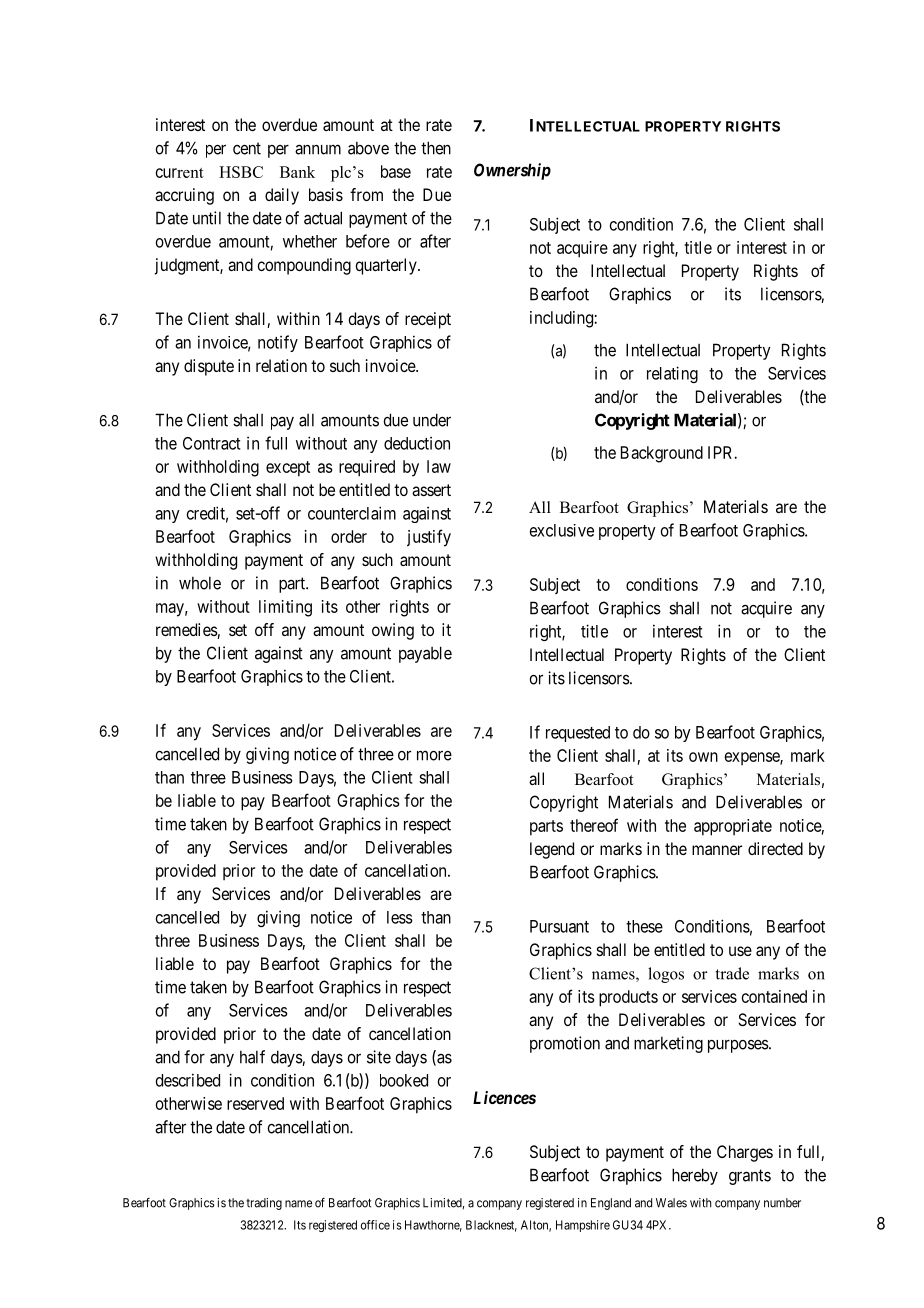 This screenshot has height=1308, width=924. What do you see at coordinates (583, 1226) in the screenshot?
I see `Hampshire` at bounding box center [583, 1226].
